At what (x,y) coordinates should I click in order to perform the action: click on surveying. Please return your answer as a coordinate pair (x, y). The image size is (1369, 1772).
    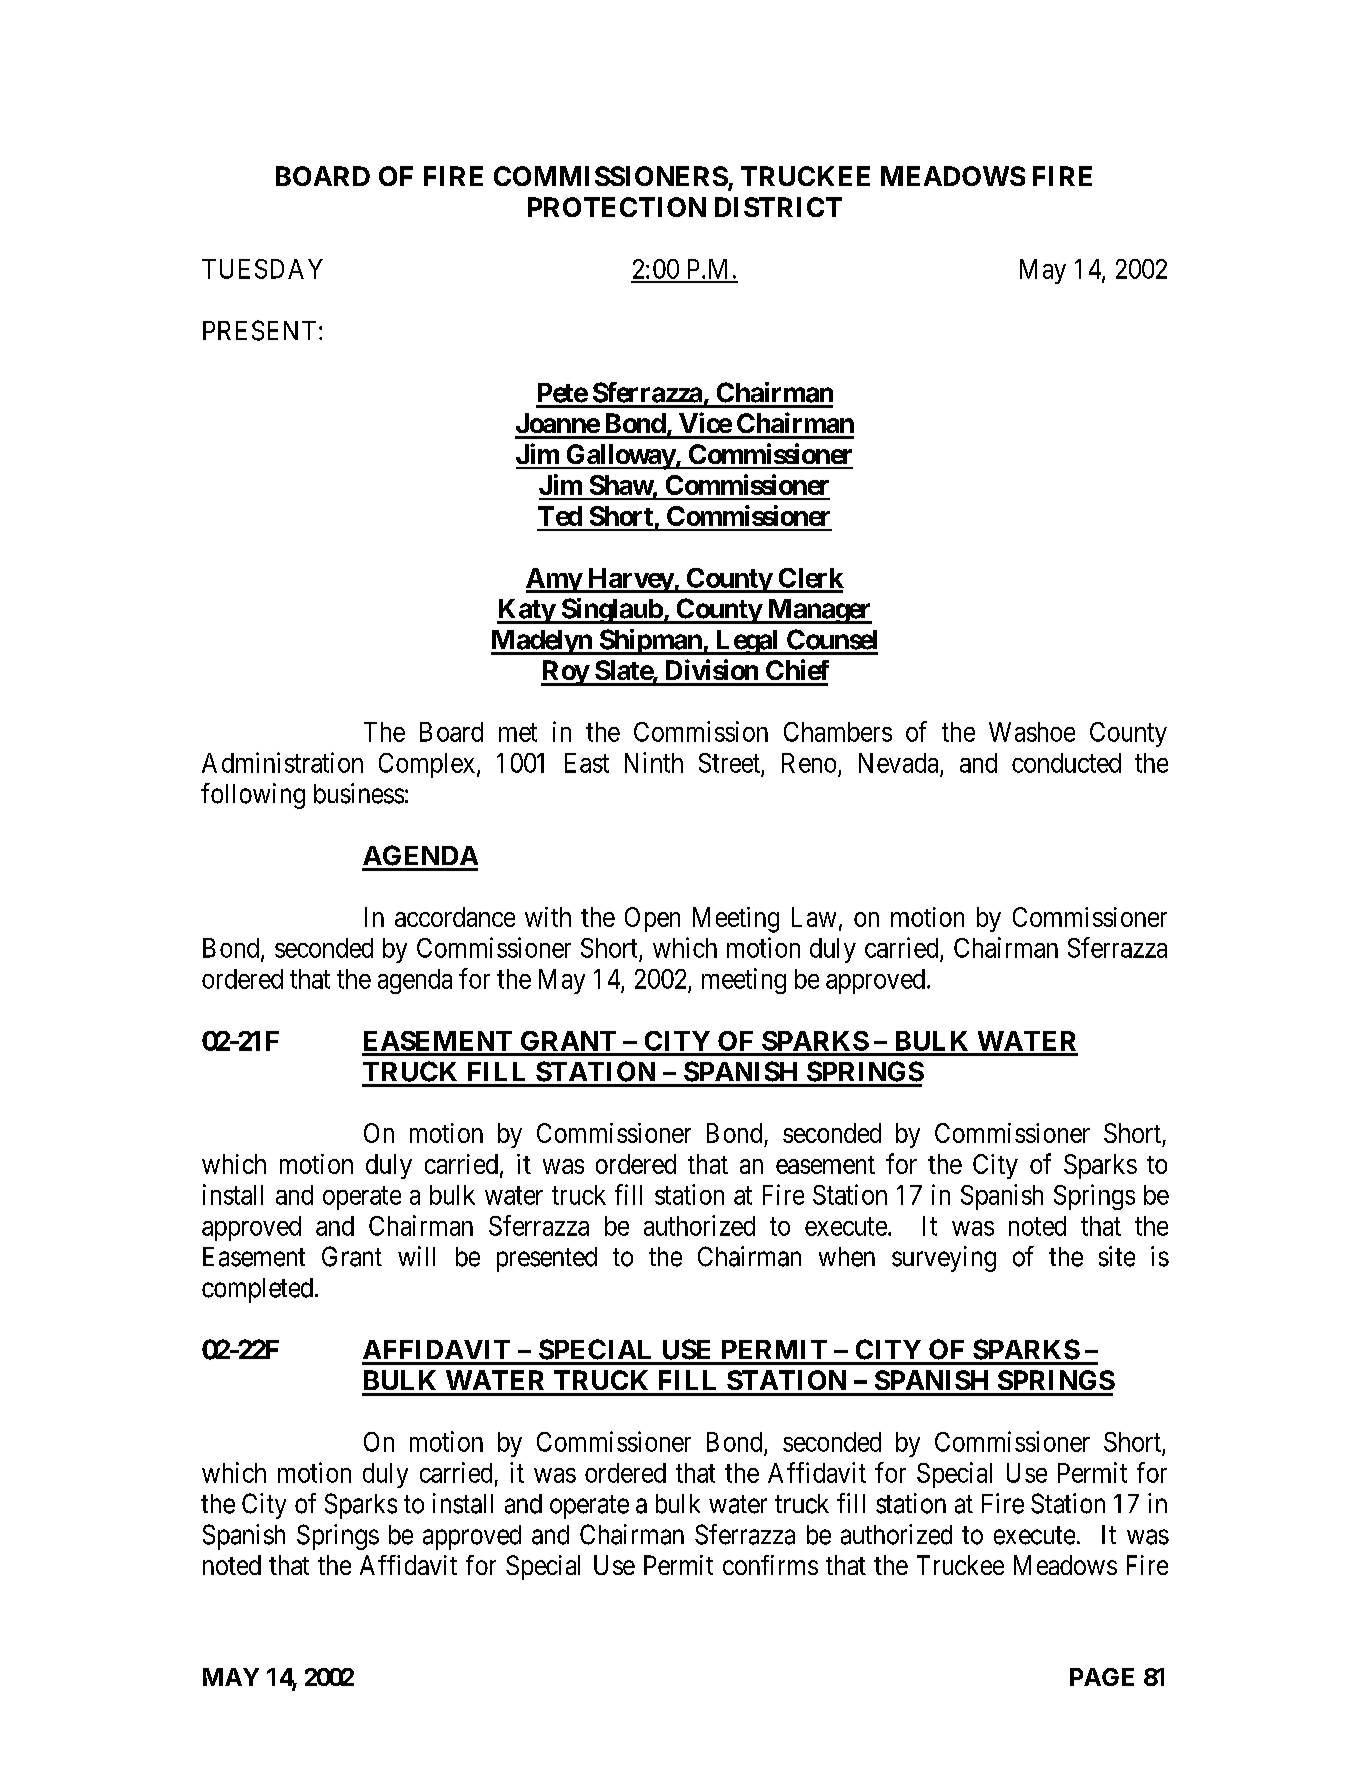
    Looking at the image, I should click on (944, 1259).
